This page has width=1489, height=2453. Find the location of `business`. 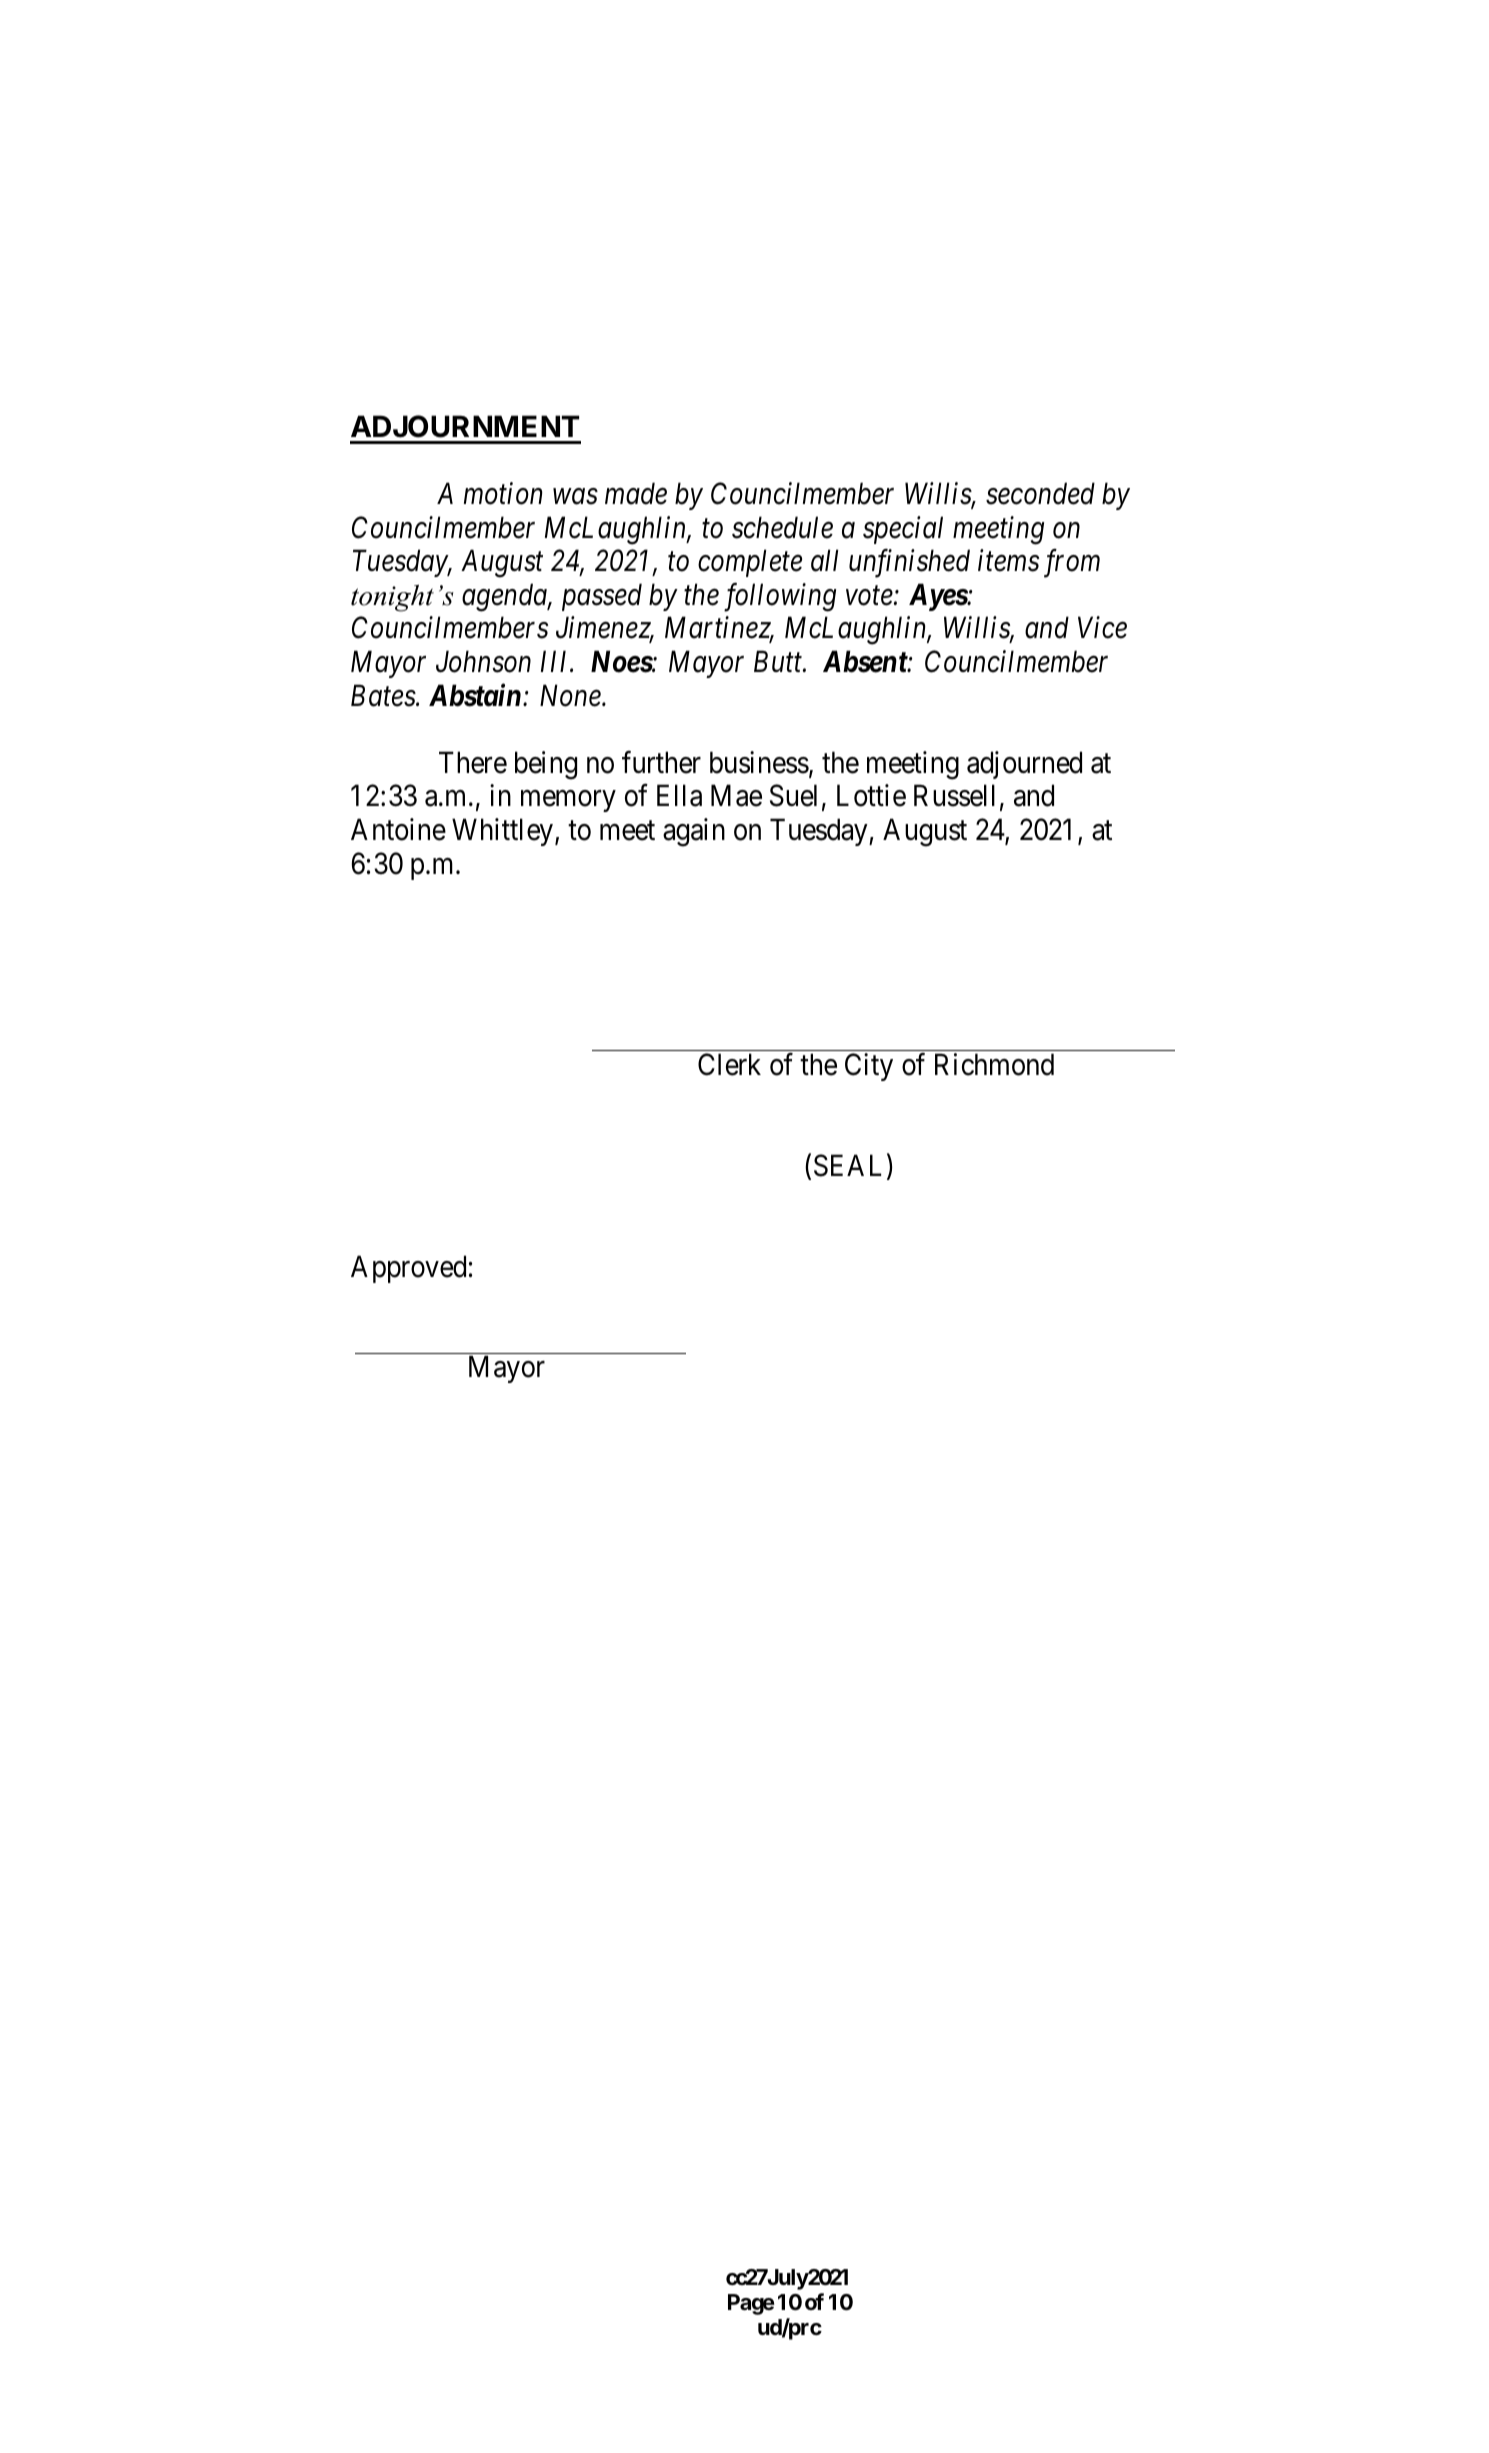

business is located at coordinates (759, 762).
